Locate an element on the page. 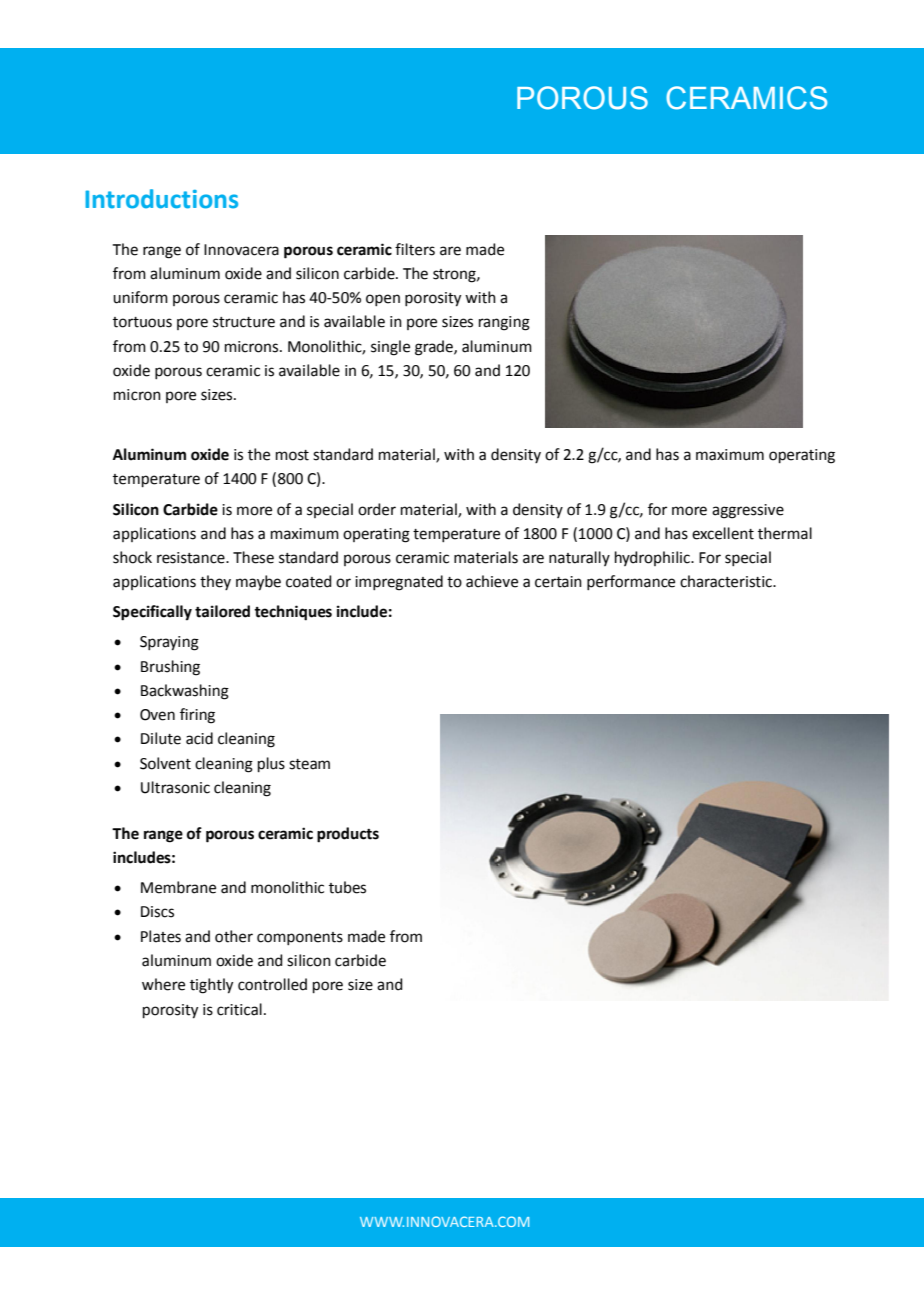 The width and height of the page is (924, 1308). aggressive is located at coordinates (748, 511).
